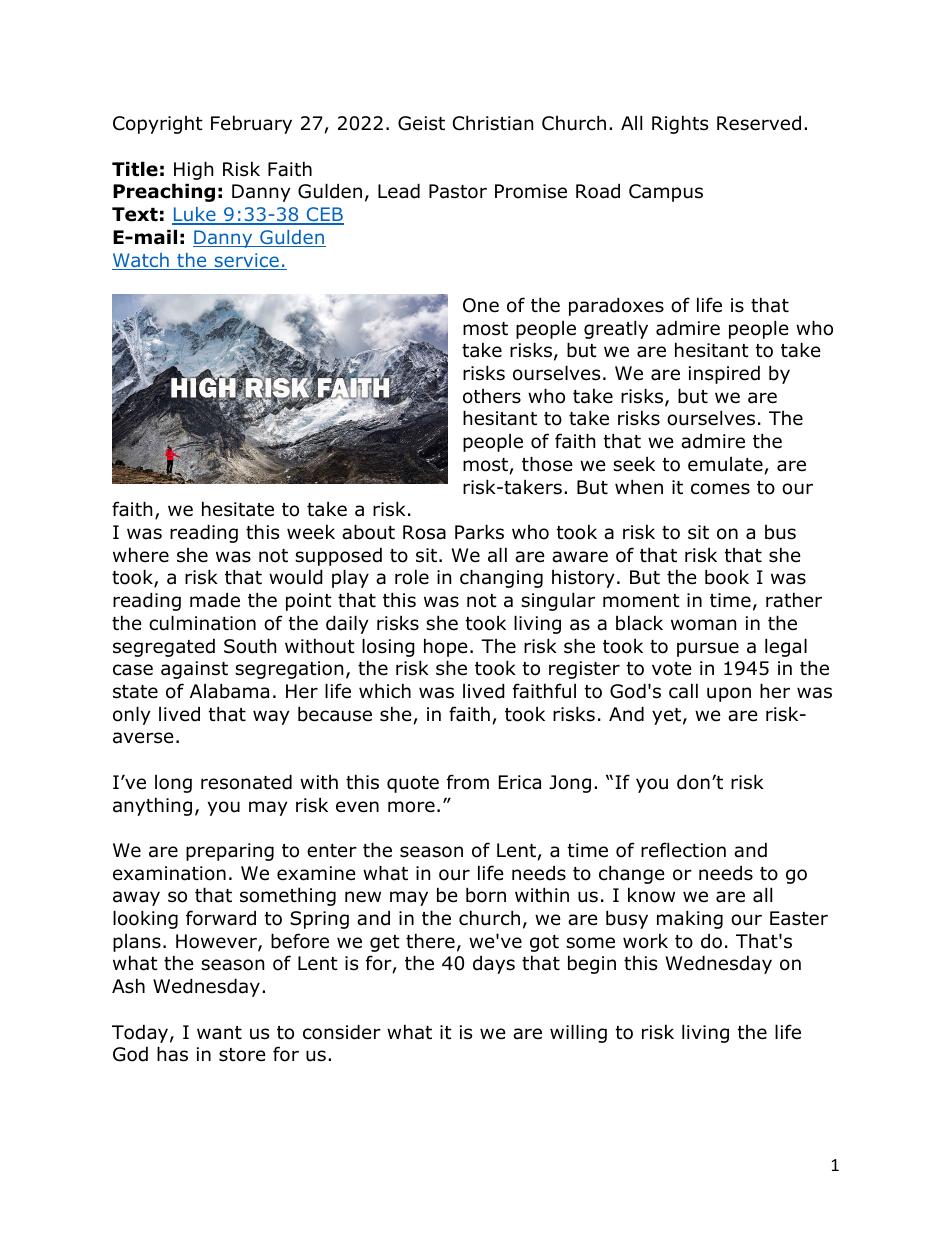  Describe the element at coordinates (193, 170) in the screenshot. I see `High` at that location.
